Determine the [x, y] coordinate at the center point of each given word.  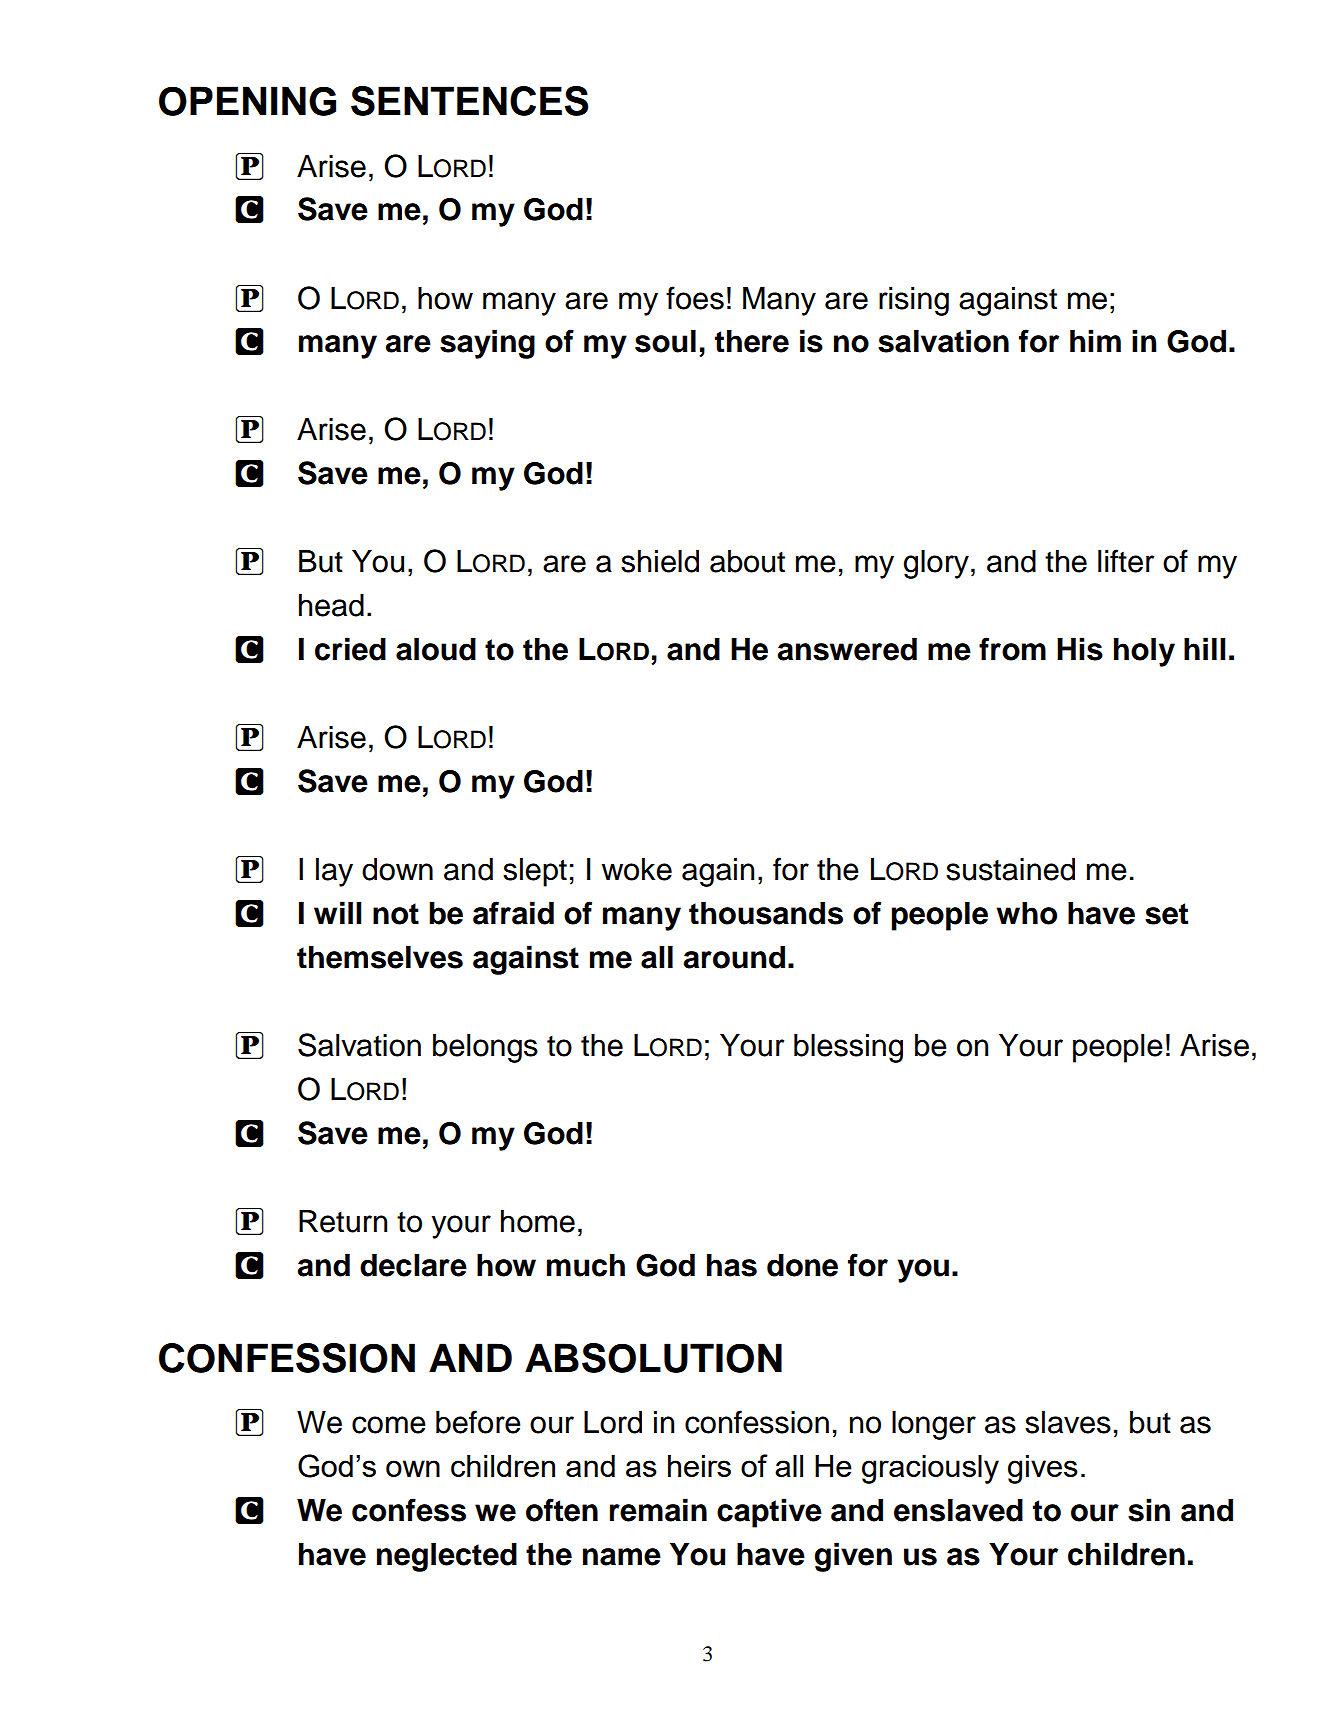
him [1095, 340]
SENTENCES [469, 101]
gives [1043, 1469]
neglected [447, 1557]
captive [769, 1513]
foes [695, 298]
